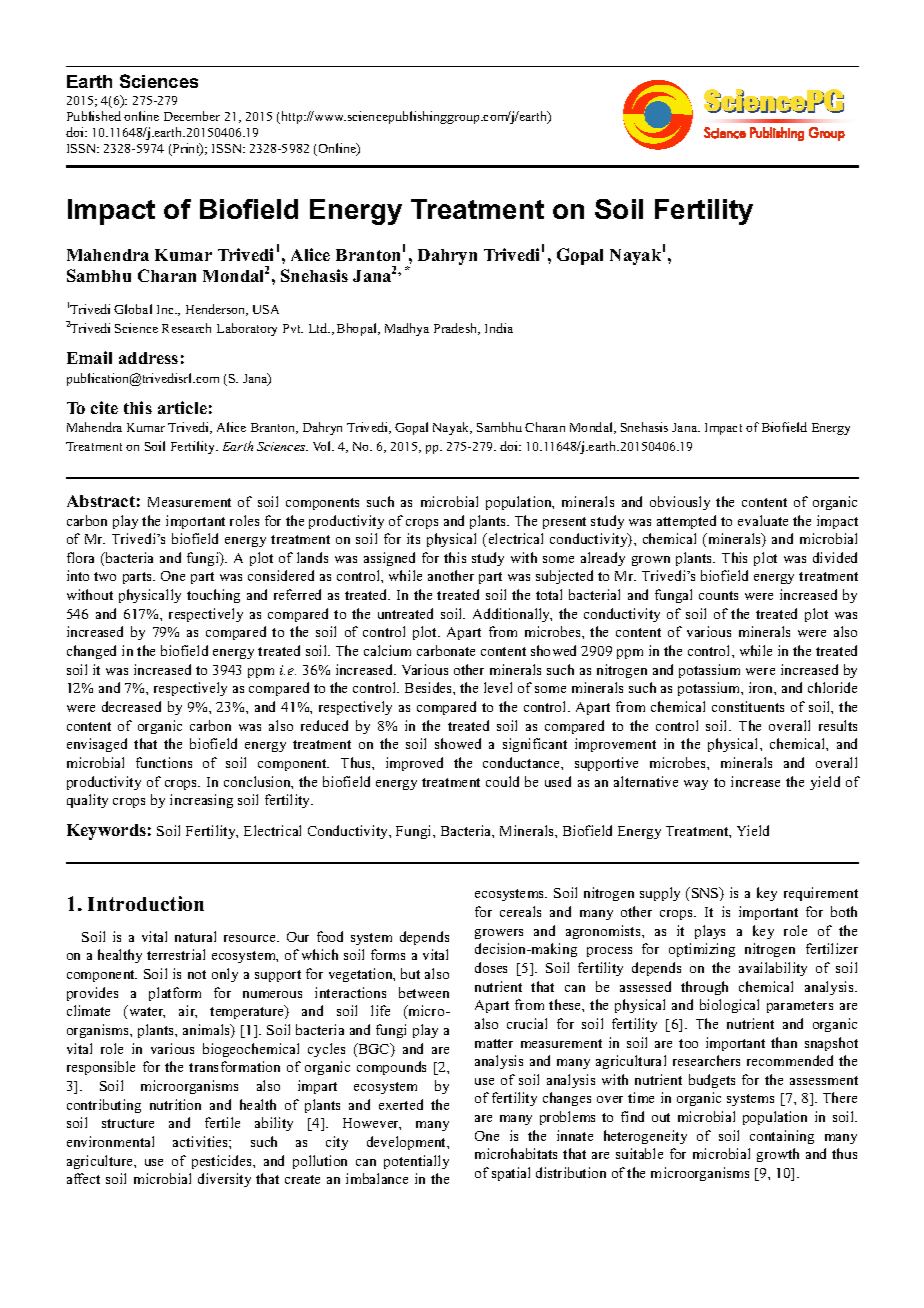  What do you see at coordinates (413, 538) in the screenshot?
I see `its` at bounding box center [413, 538].
